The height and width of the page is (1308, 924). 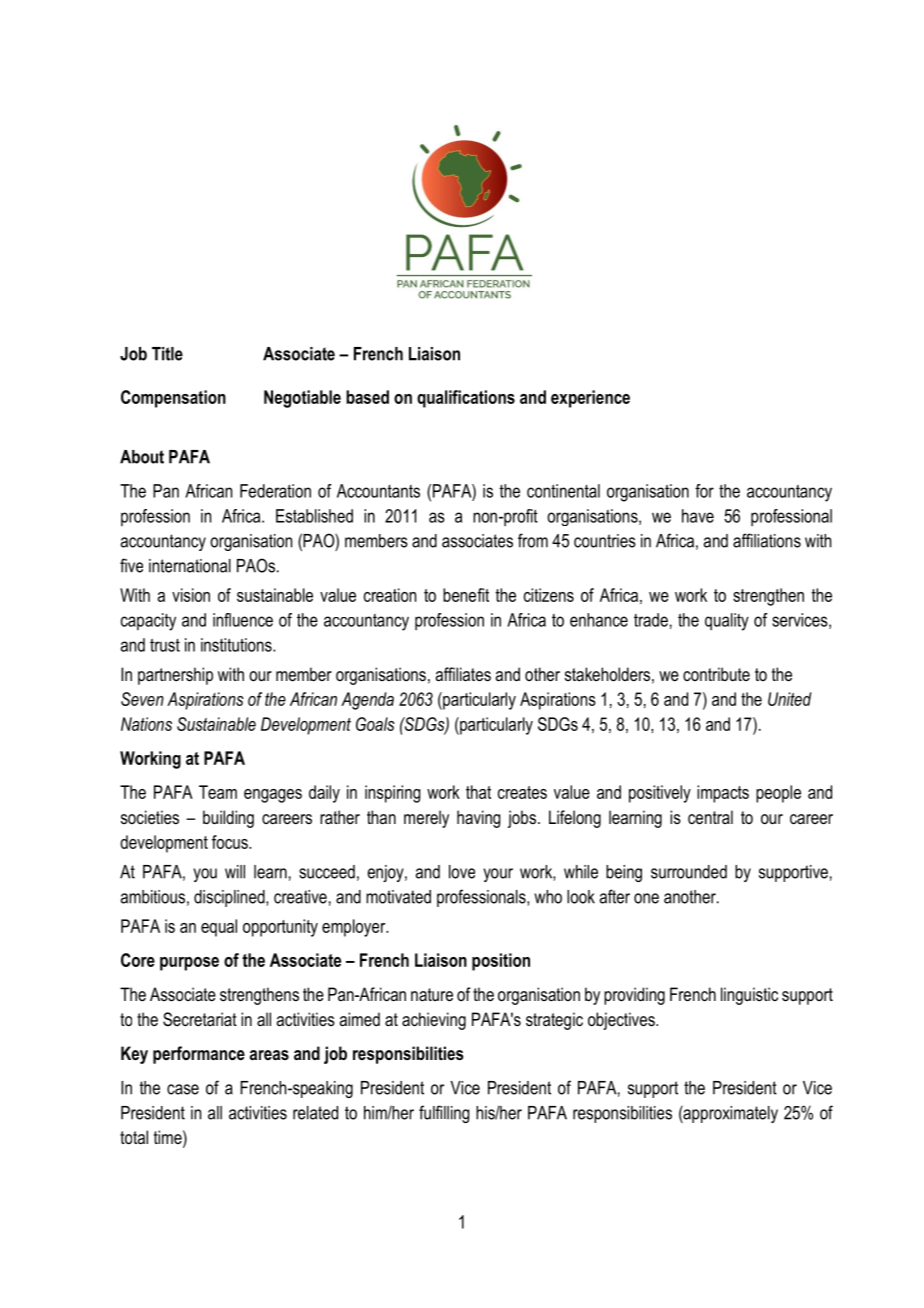 What do you see at coordinates (462, 872) in the page?
I see `love` at bounding box center [462, 872].
